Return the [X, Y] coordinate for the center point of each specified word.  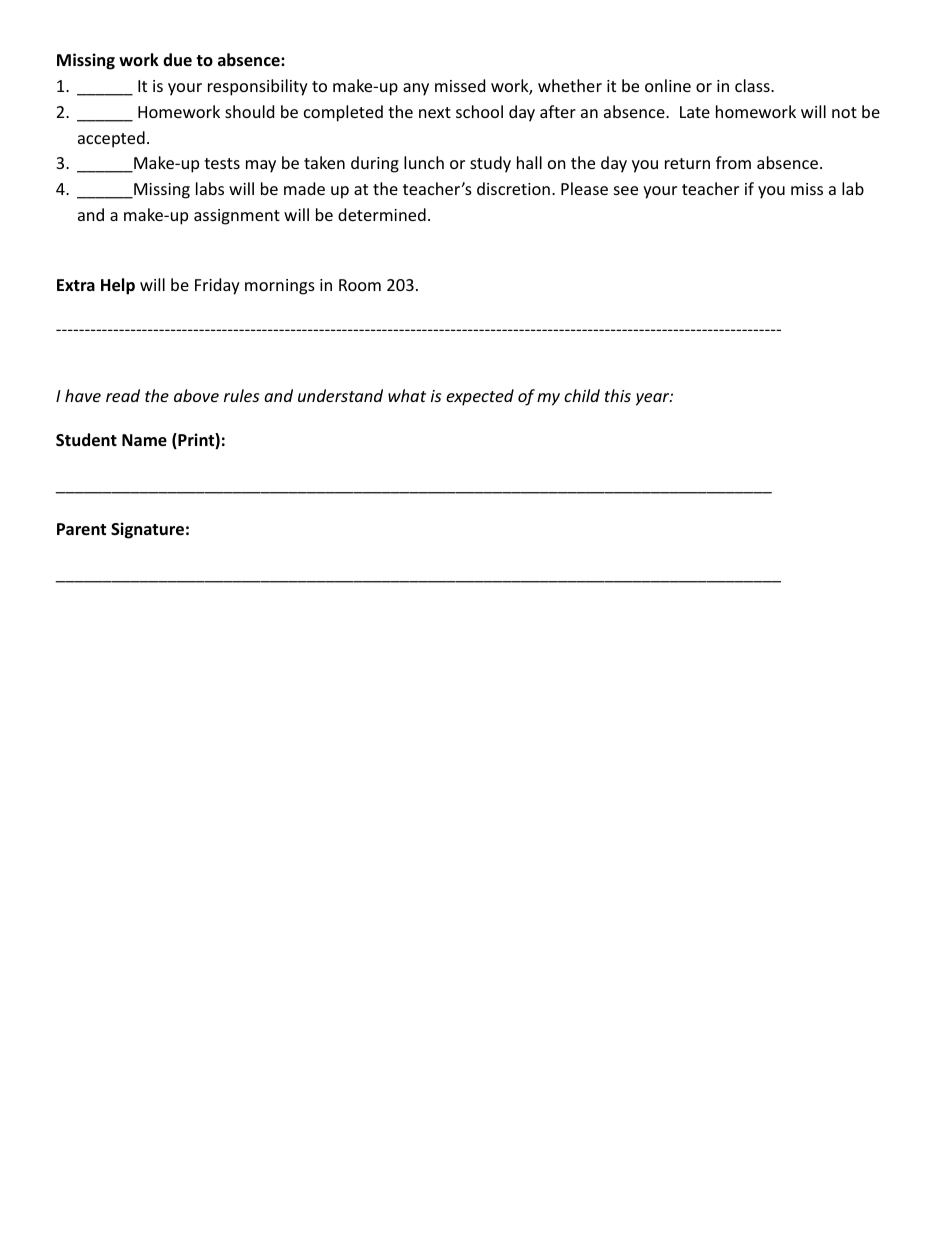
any [416, 89]
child [582, 395]
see [626, 190]
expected [480, 397]
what [407, 395]
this [618, 395]
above [196, 395]
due [177, 59]
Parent [81, 529]
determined [382, 214]
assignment [237, 217]
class [753, 85]
